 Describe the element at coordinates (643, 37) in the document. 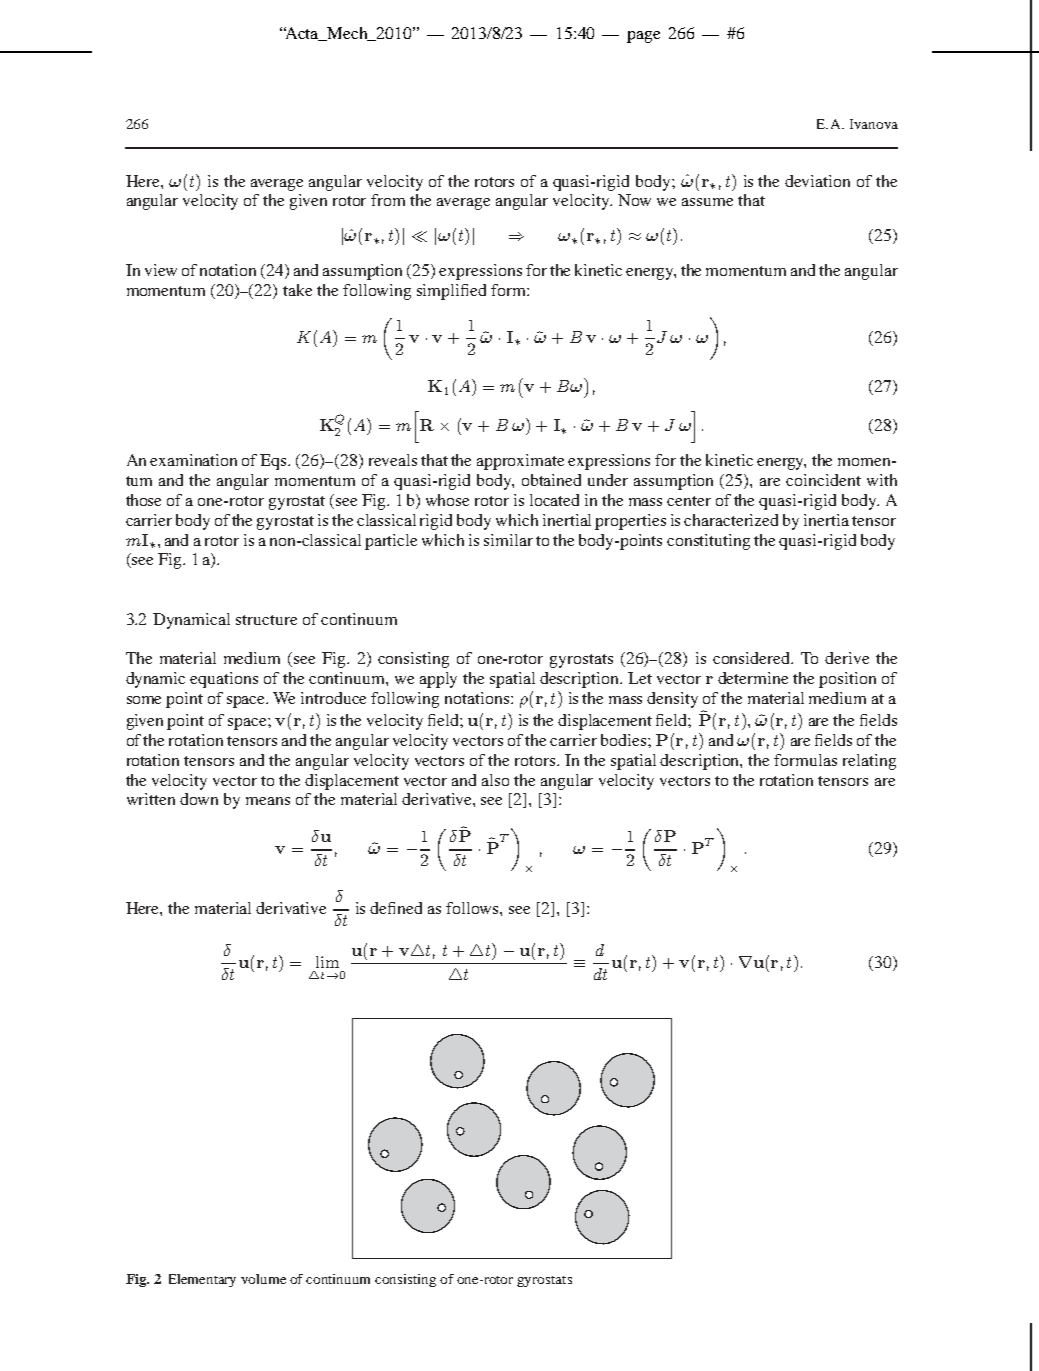

I see `page` at that location.
